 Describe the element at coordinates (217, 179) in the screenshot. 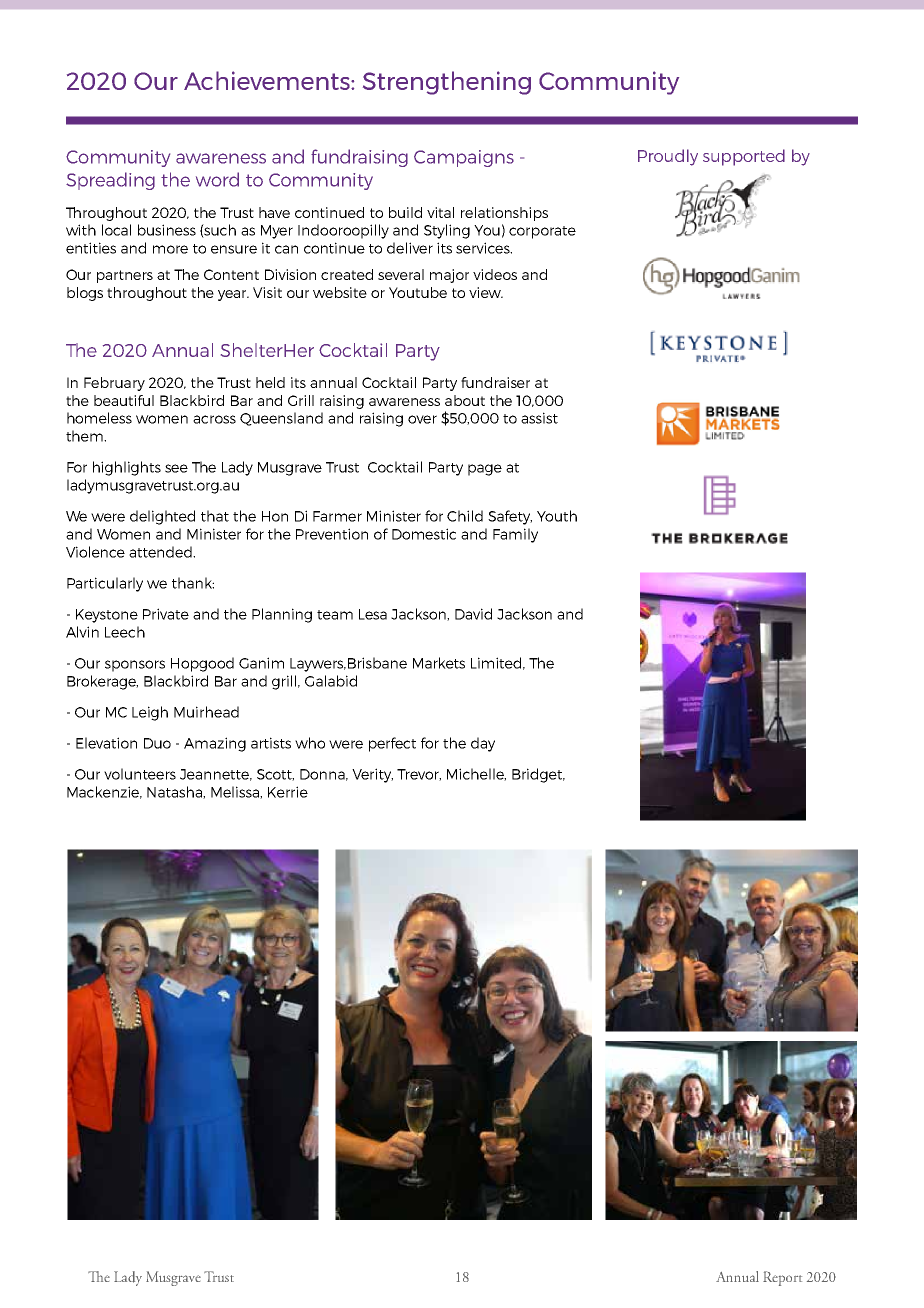

I see `word` at that location.
